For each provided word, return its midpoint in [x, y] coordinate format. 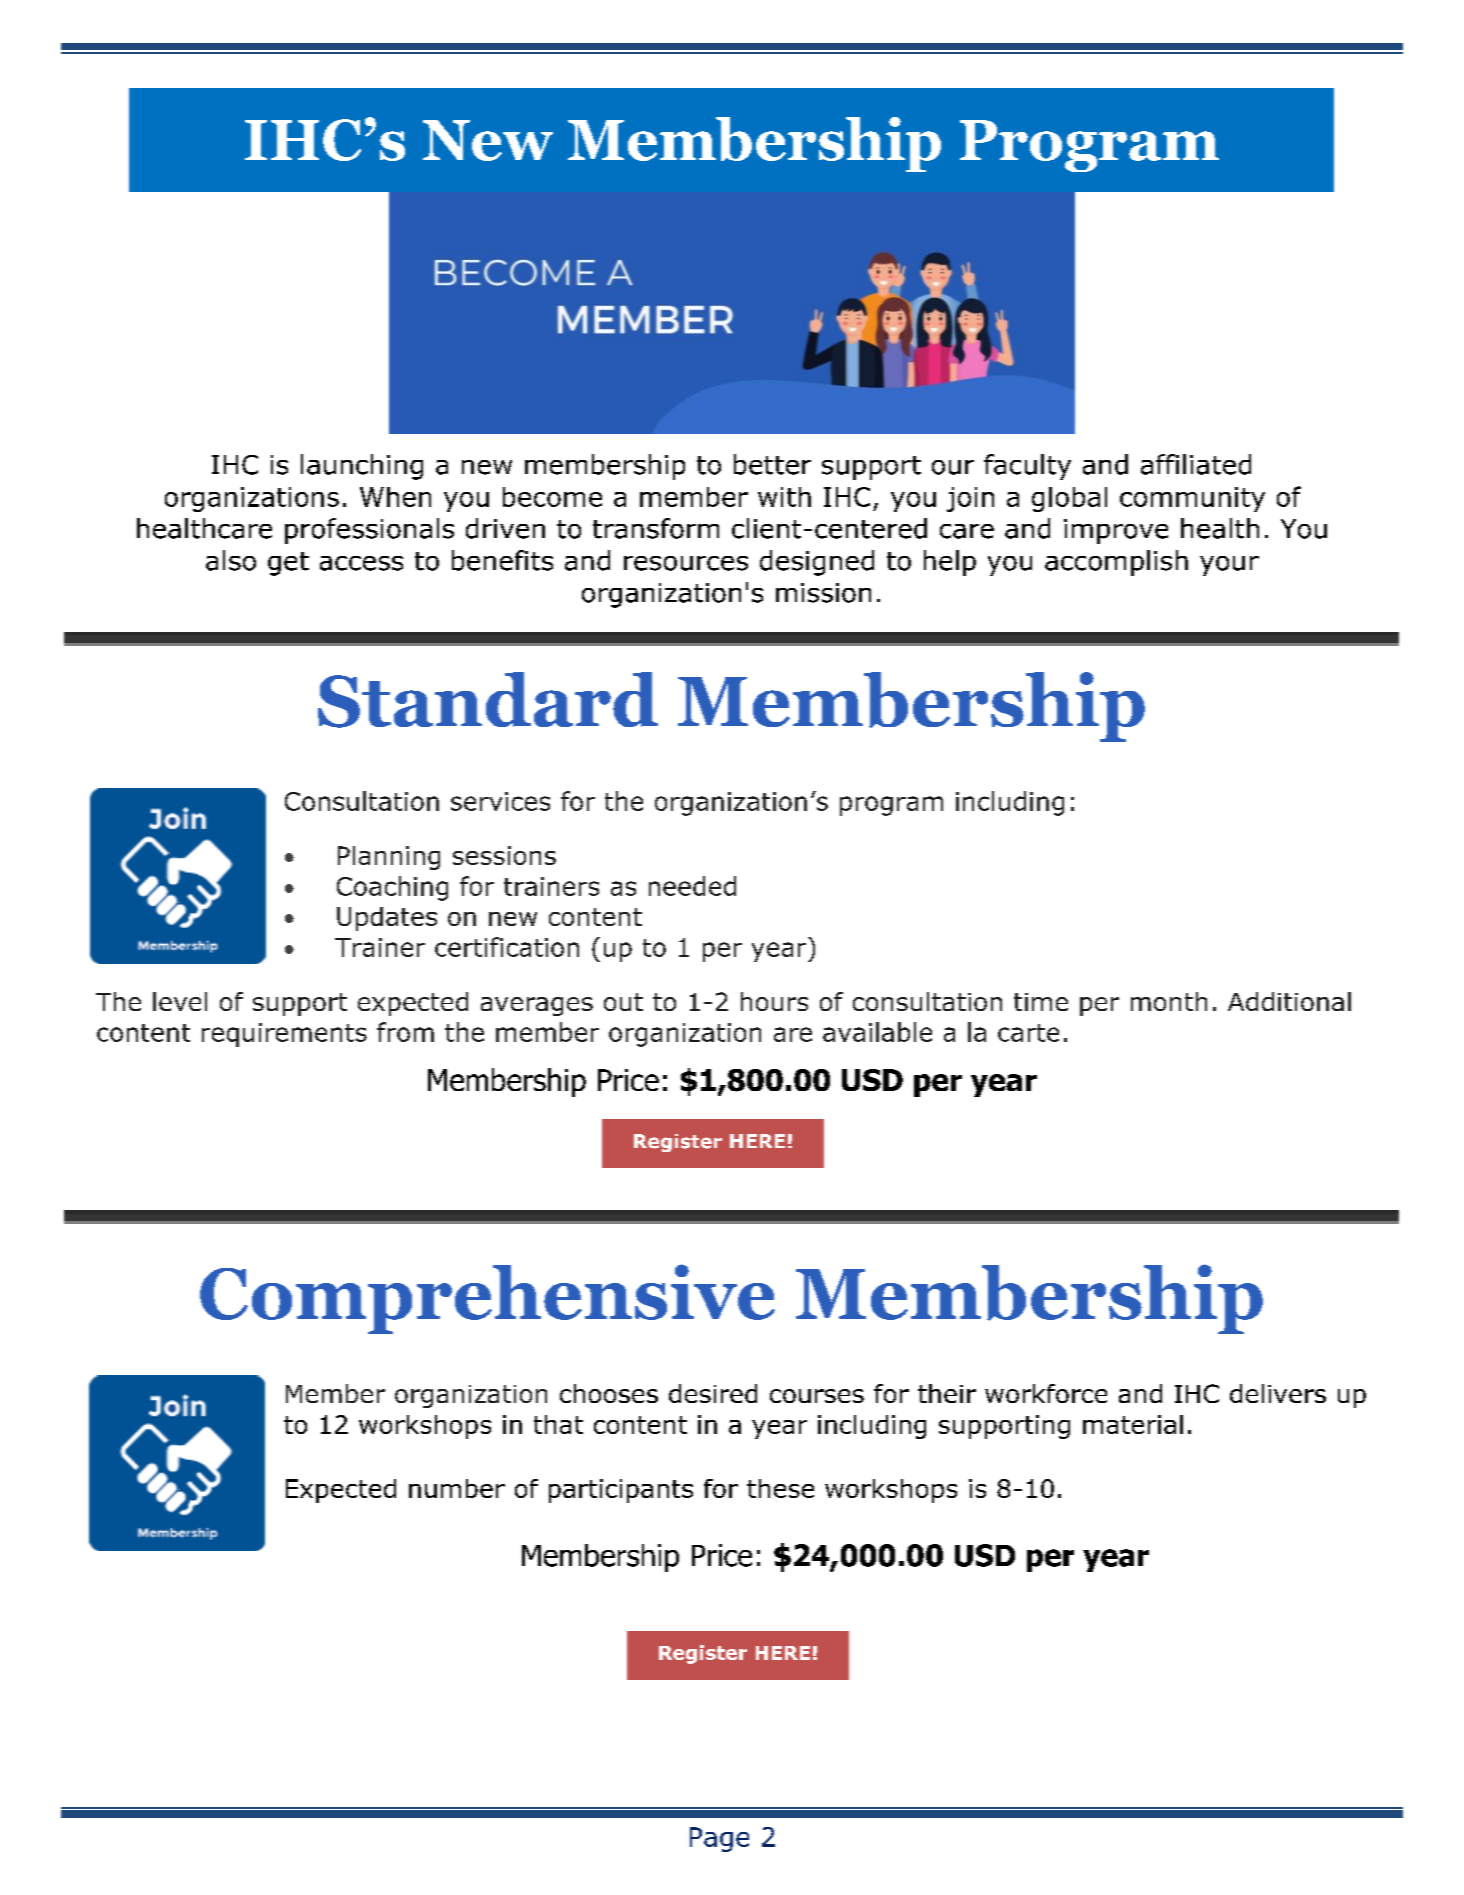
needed [692, 886]
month [1169, 1001]
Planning [389, 858]
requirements [284, 1035]
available [877, 1032]
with [784, 497]
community [1192, 499]
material [1133, 1424]
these [780, 1488]
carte [1028, 1033]
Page [719, 1839]
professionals [369, 531]
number [457, 1488]
